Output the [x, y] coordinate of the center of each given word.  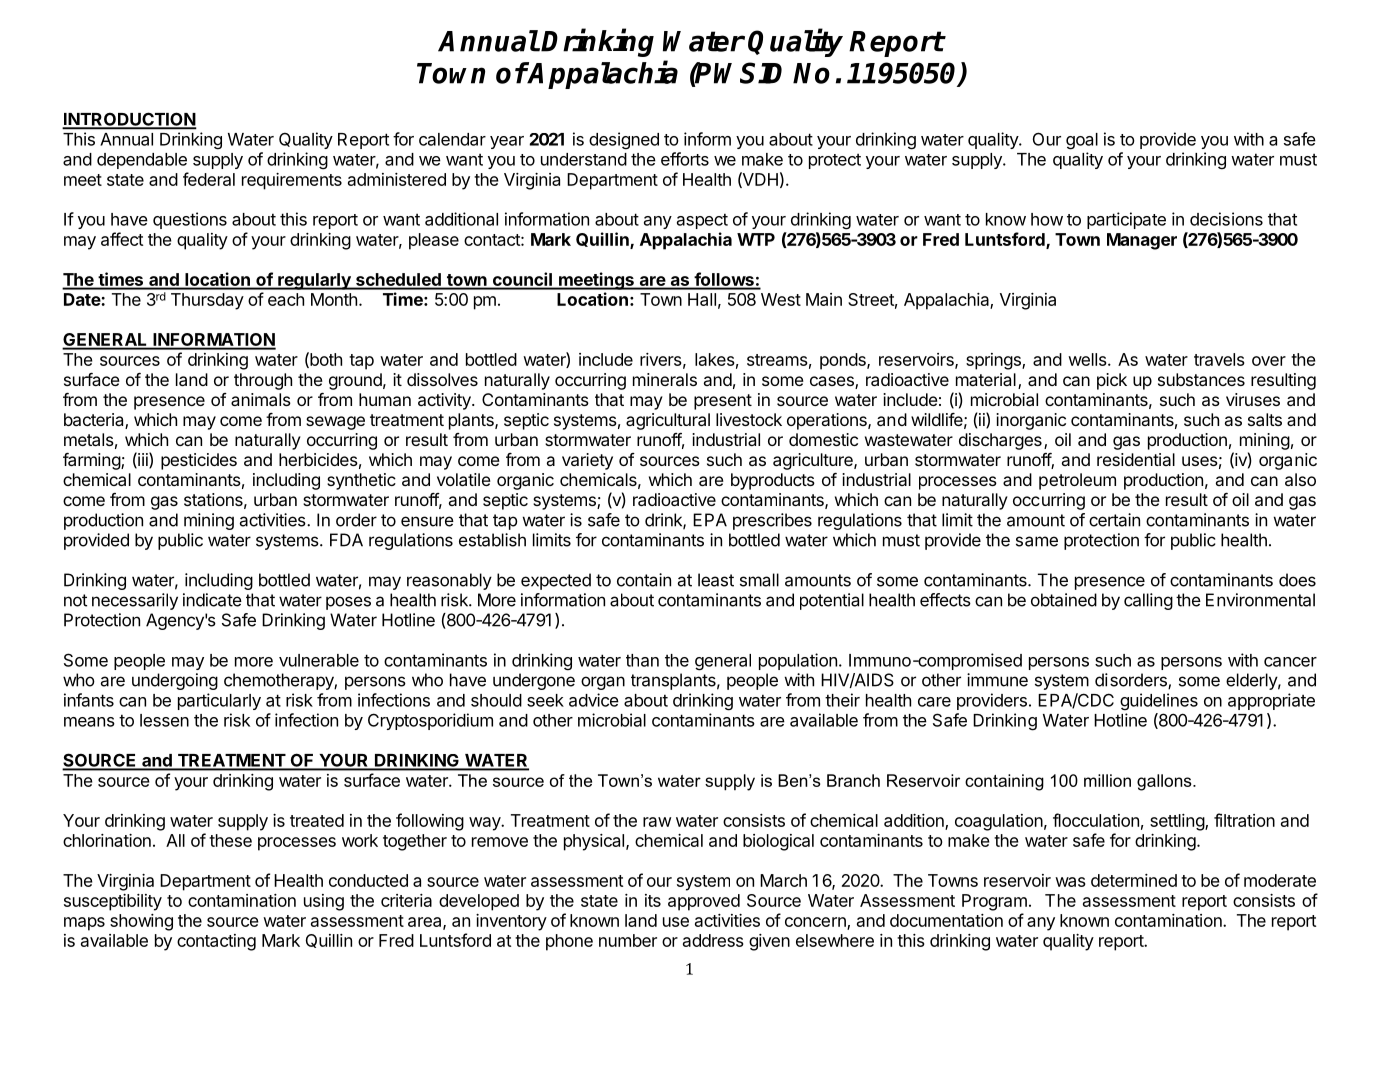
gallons [1165, 782]
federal [209, 179]
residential [1136, 459]
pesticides [199, 461]
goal [1082, 141]
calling [1148, 601]
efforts [685, 159]
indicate [212, 600]
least [716, 580]
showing [141, 922]
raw [657, 822]
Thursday [207, 301]
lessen [164, 720]
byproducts [773, 481]
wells [1088, 359]
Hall [702, 299]
